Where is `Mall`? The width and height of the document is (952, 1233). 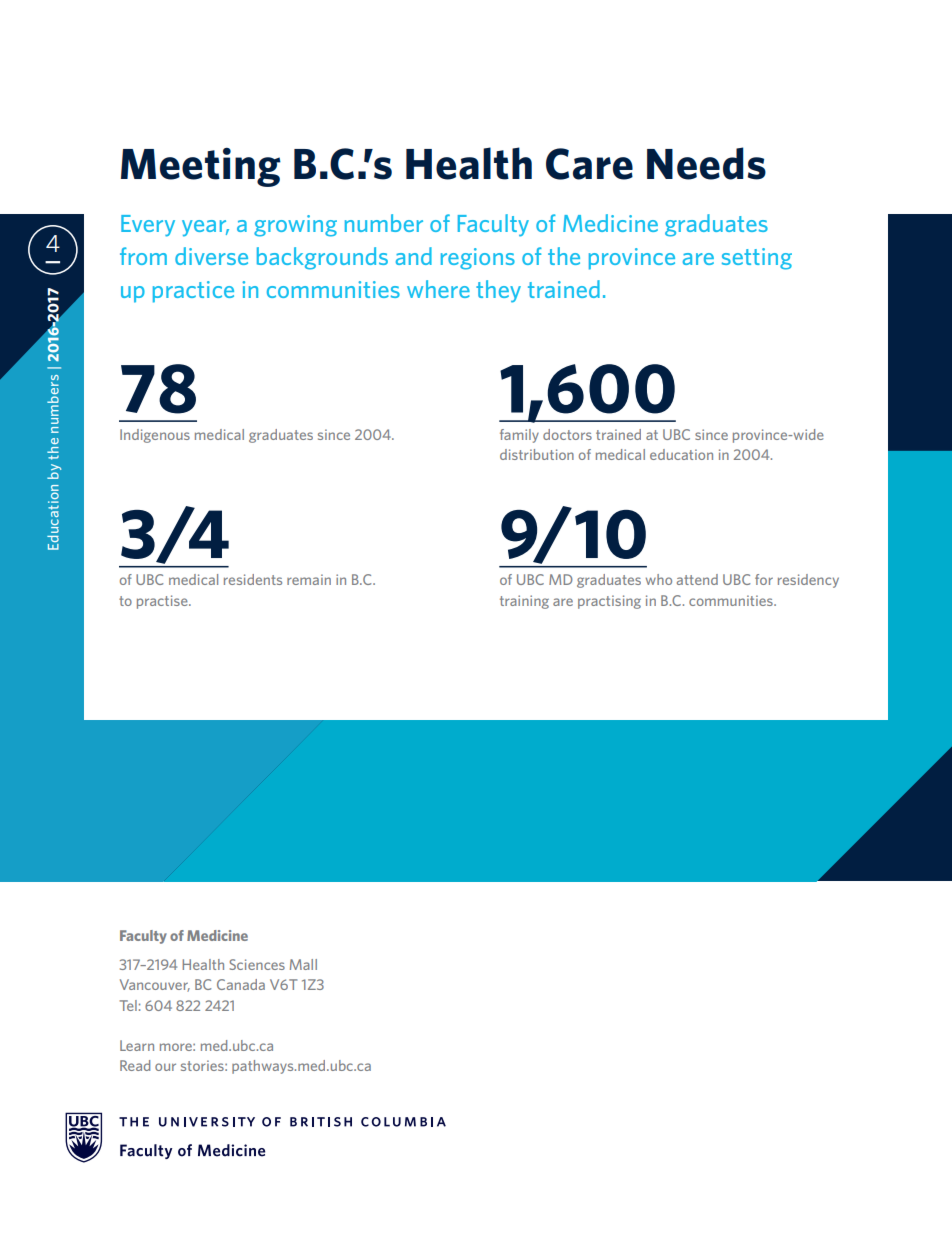 Mall is located at coordinates (303, 964).
